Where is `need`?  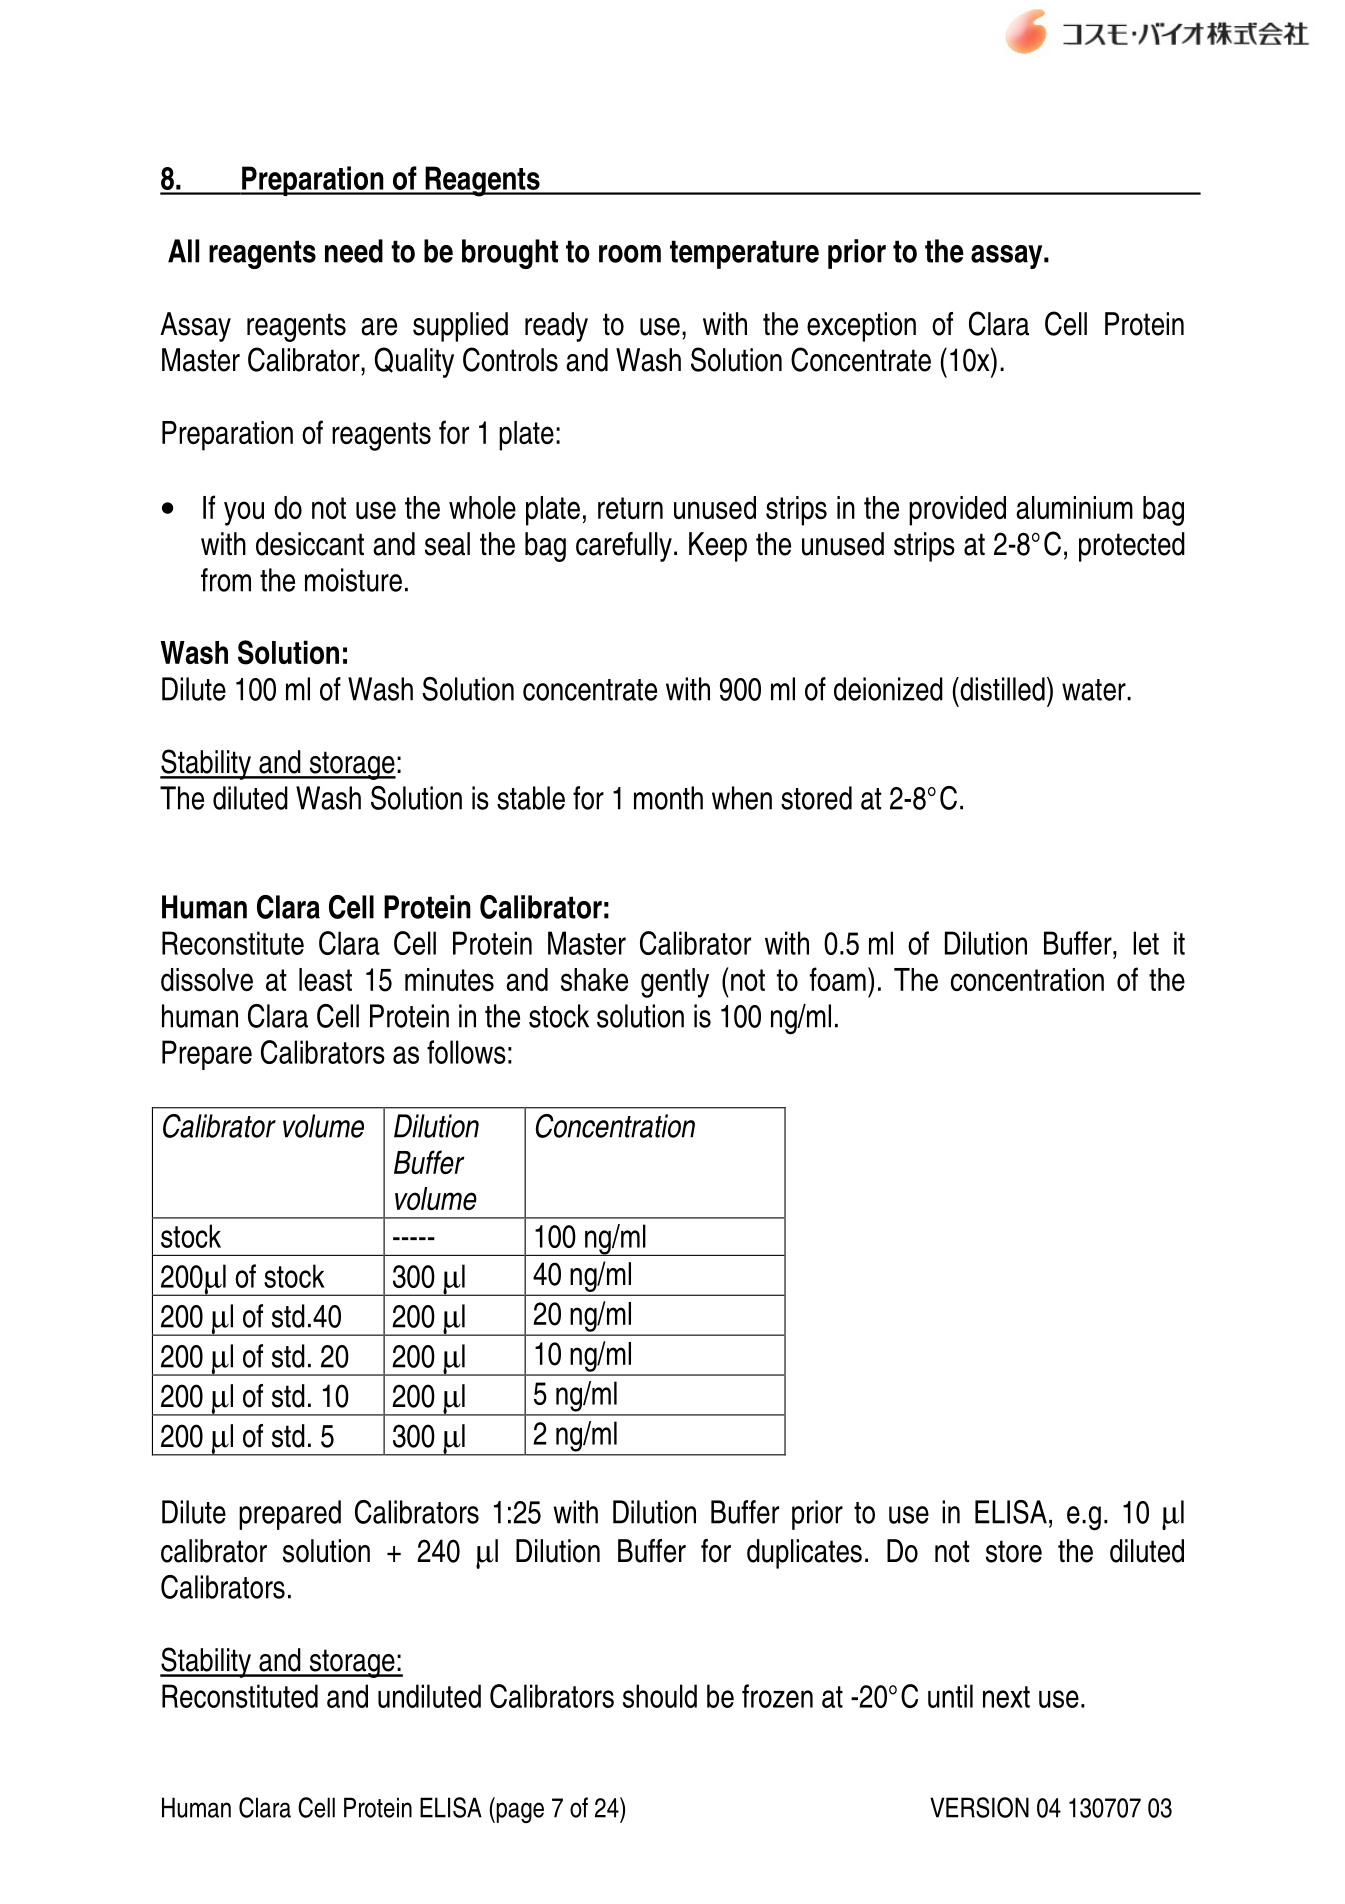 need is located at coordinates (354, 251).
